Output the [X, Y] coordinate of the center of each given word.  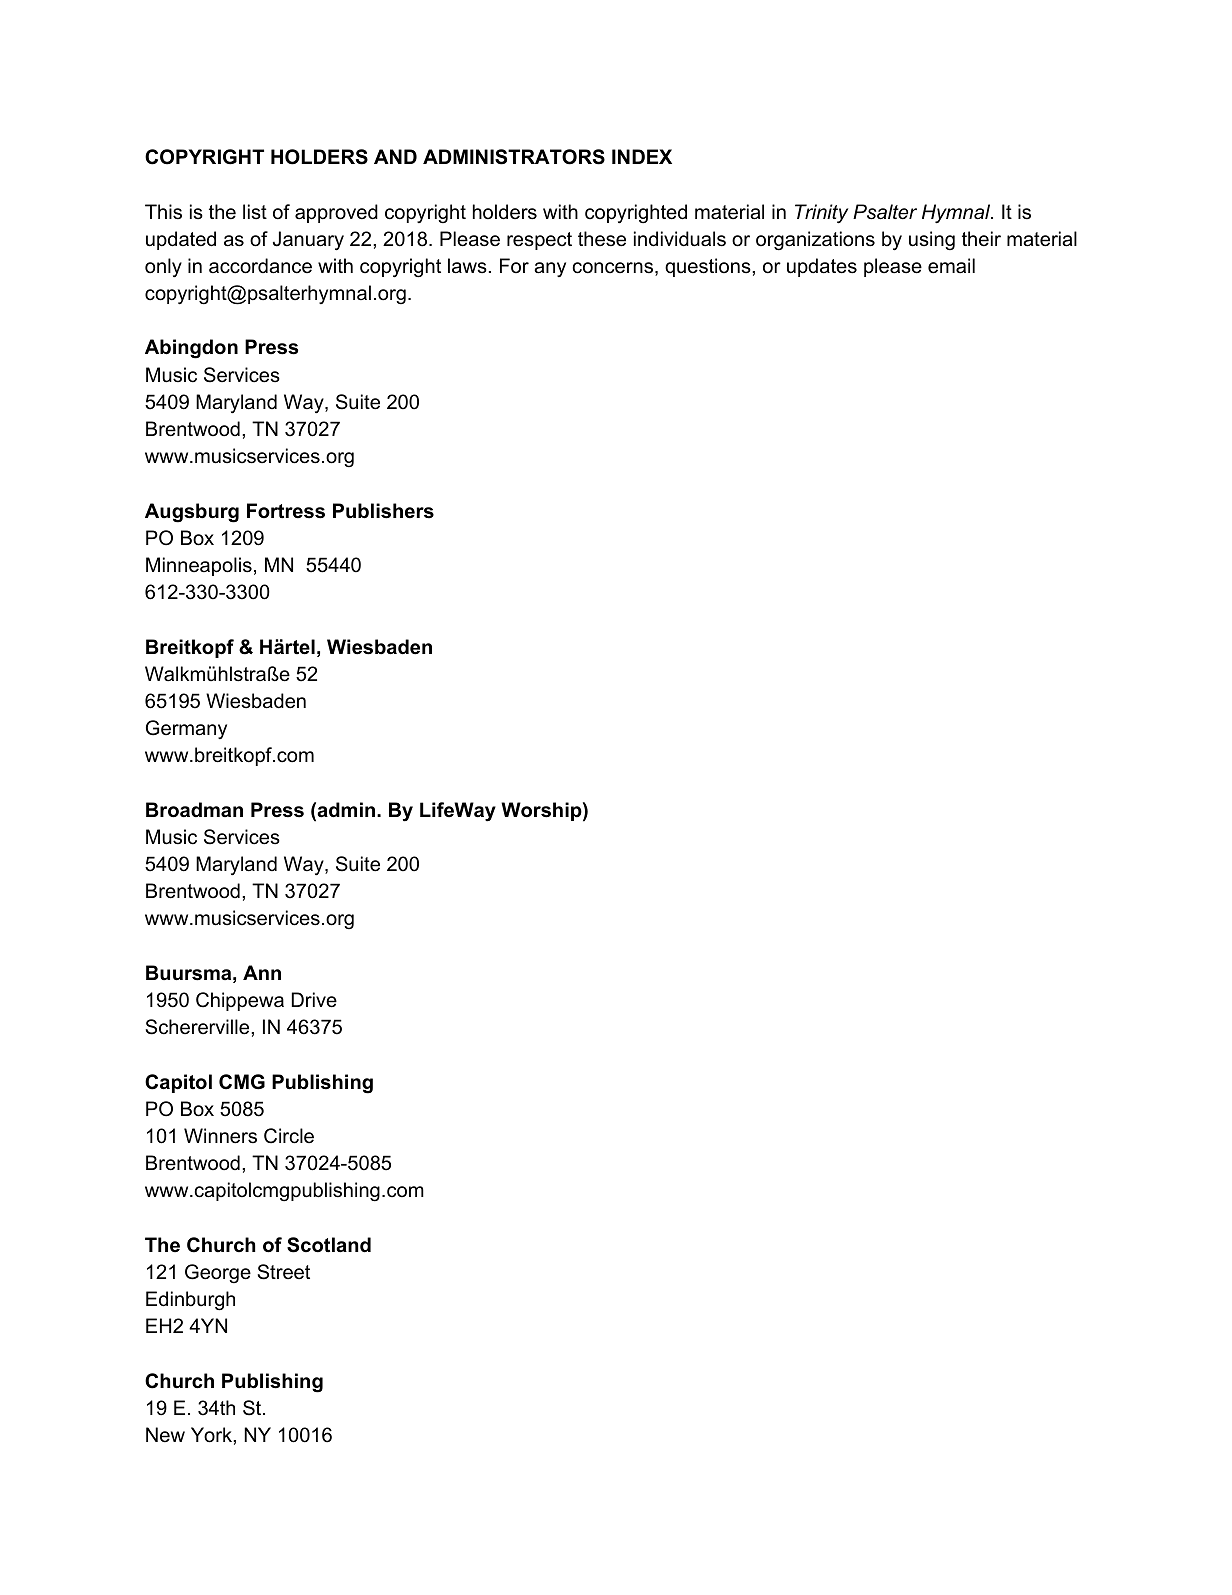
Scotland [329, 1245]
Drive [314, 1000]
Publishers [383, 511]
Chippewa [240, 1001]
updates [822, 267]
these [602, 239]
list [255, 212]
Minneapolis [199, 566]
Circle [289, 1136]
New [165, 1435]
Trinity [821, 214]
